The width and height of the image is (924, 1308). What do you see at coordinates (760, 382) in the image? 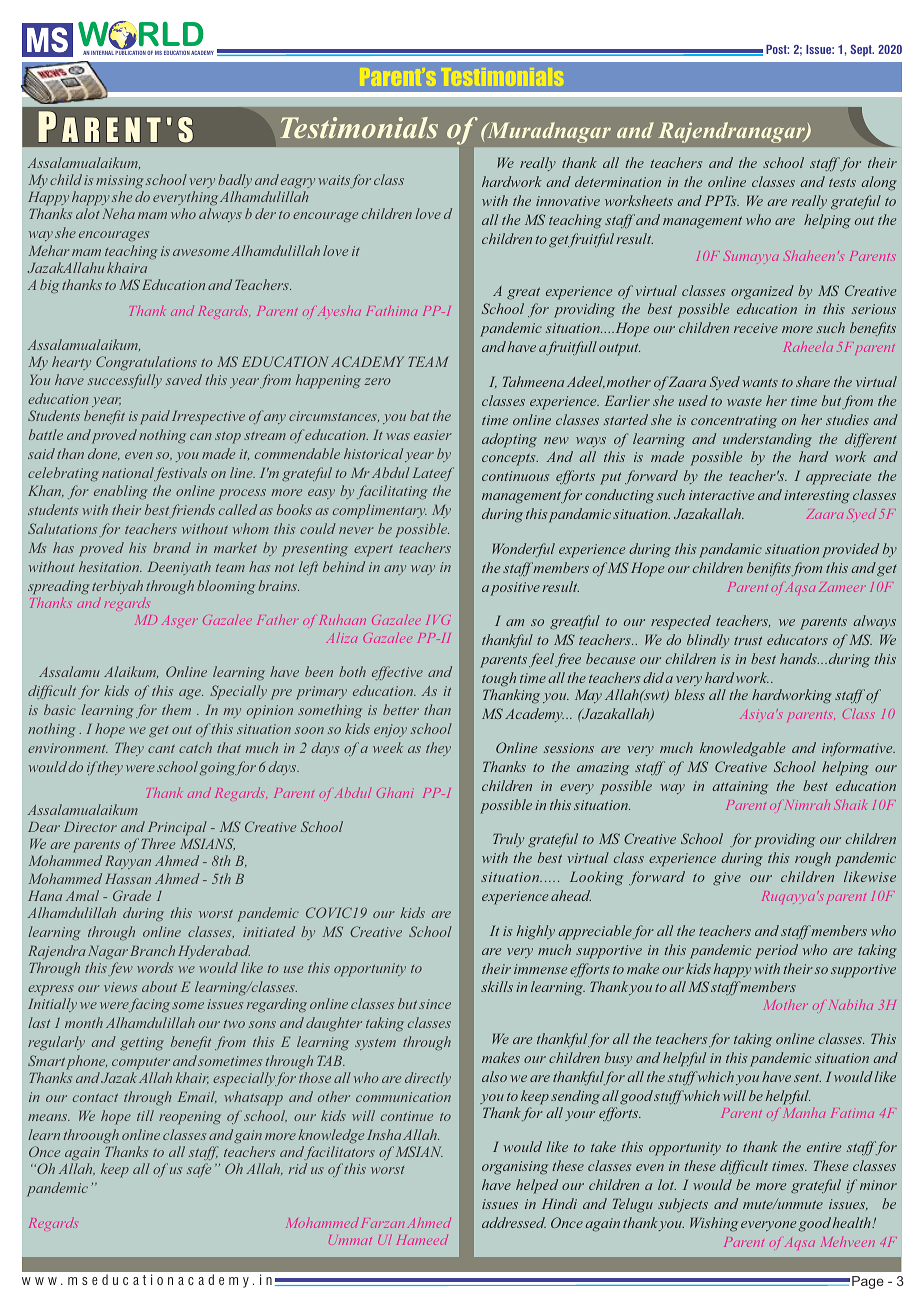
I see `wants` at bounding box center [760, 382].
